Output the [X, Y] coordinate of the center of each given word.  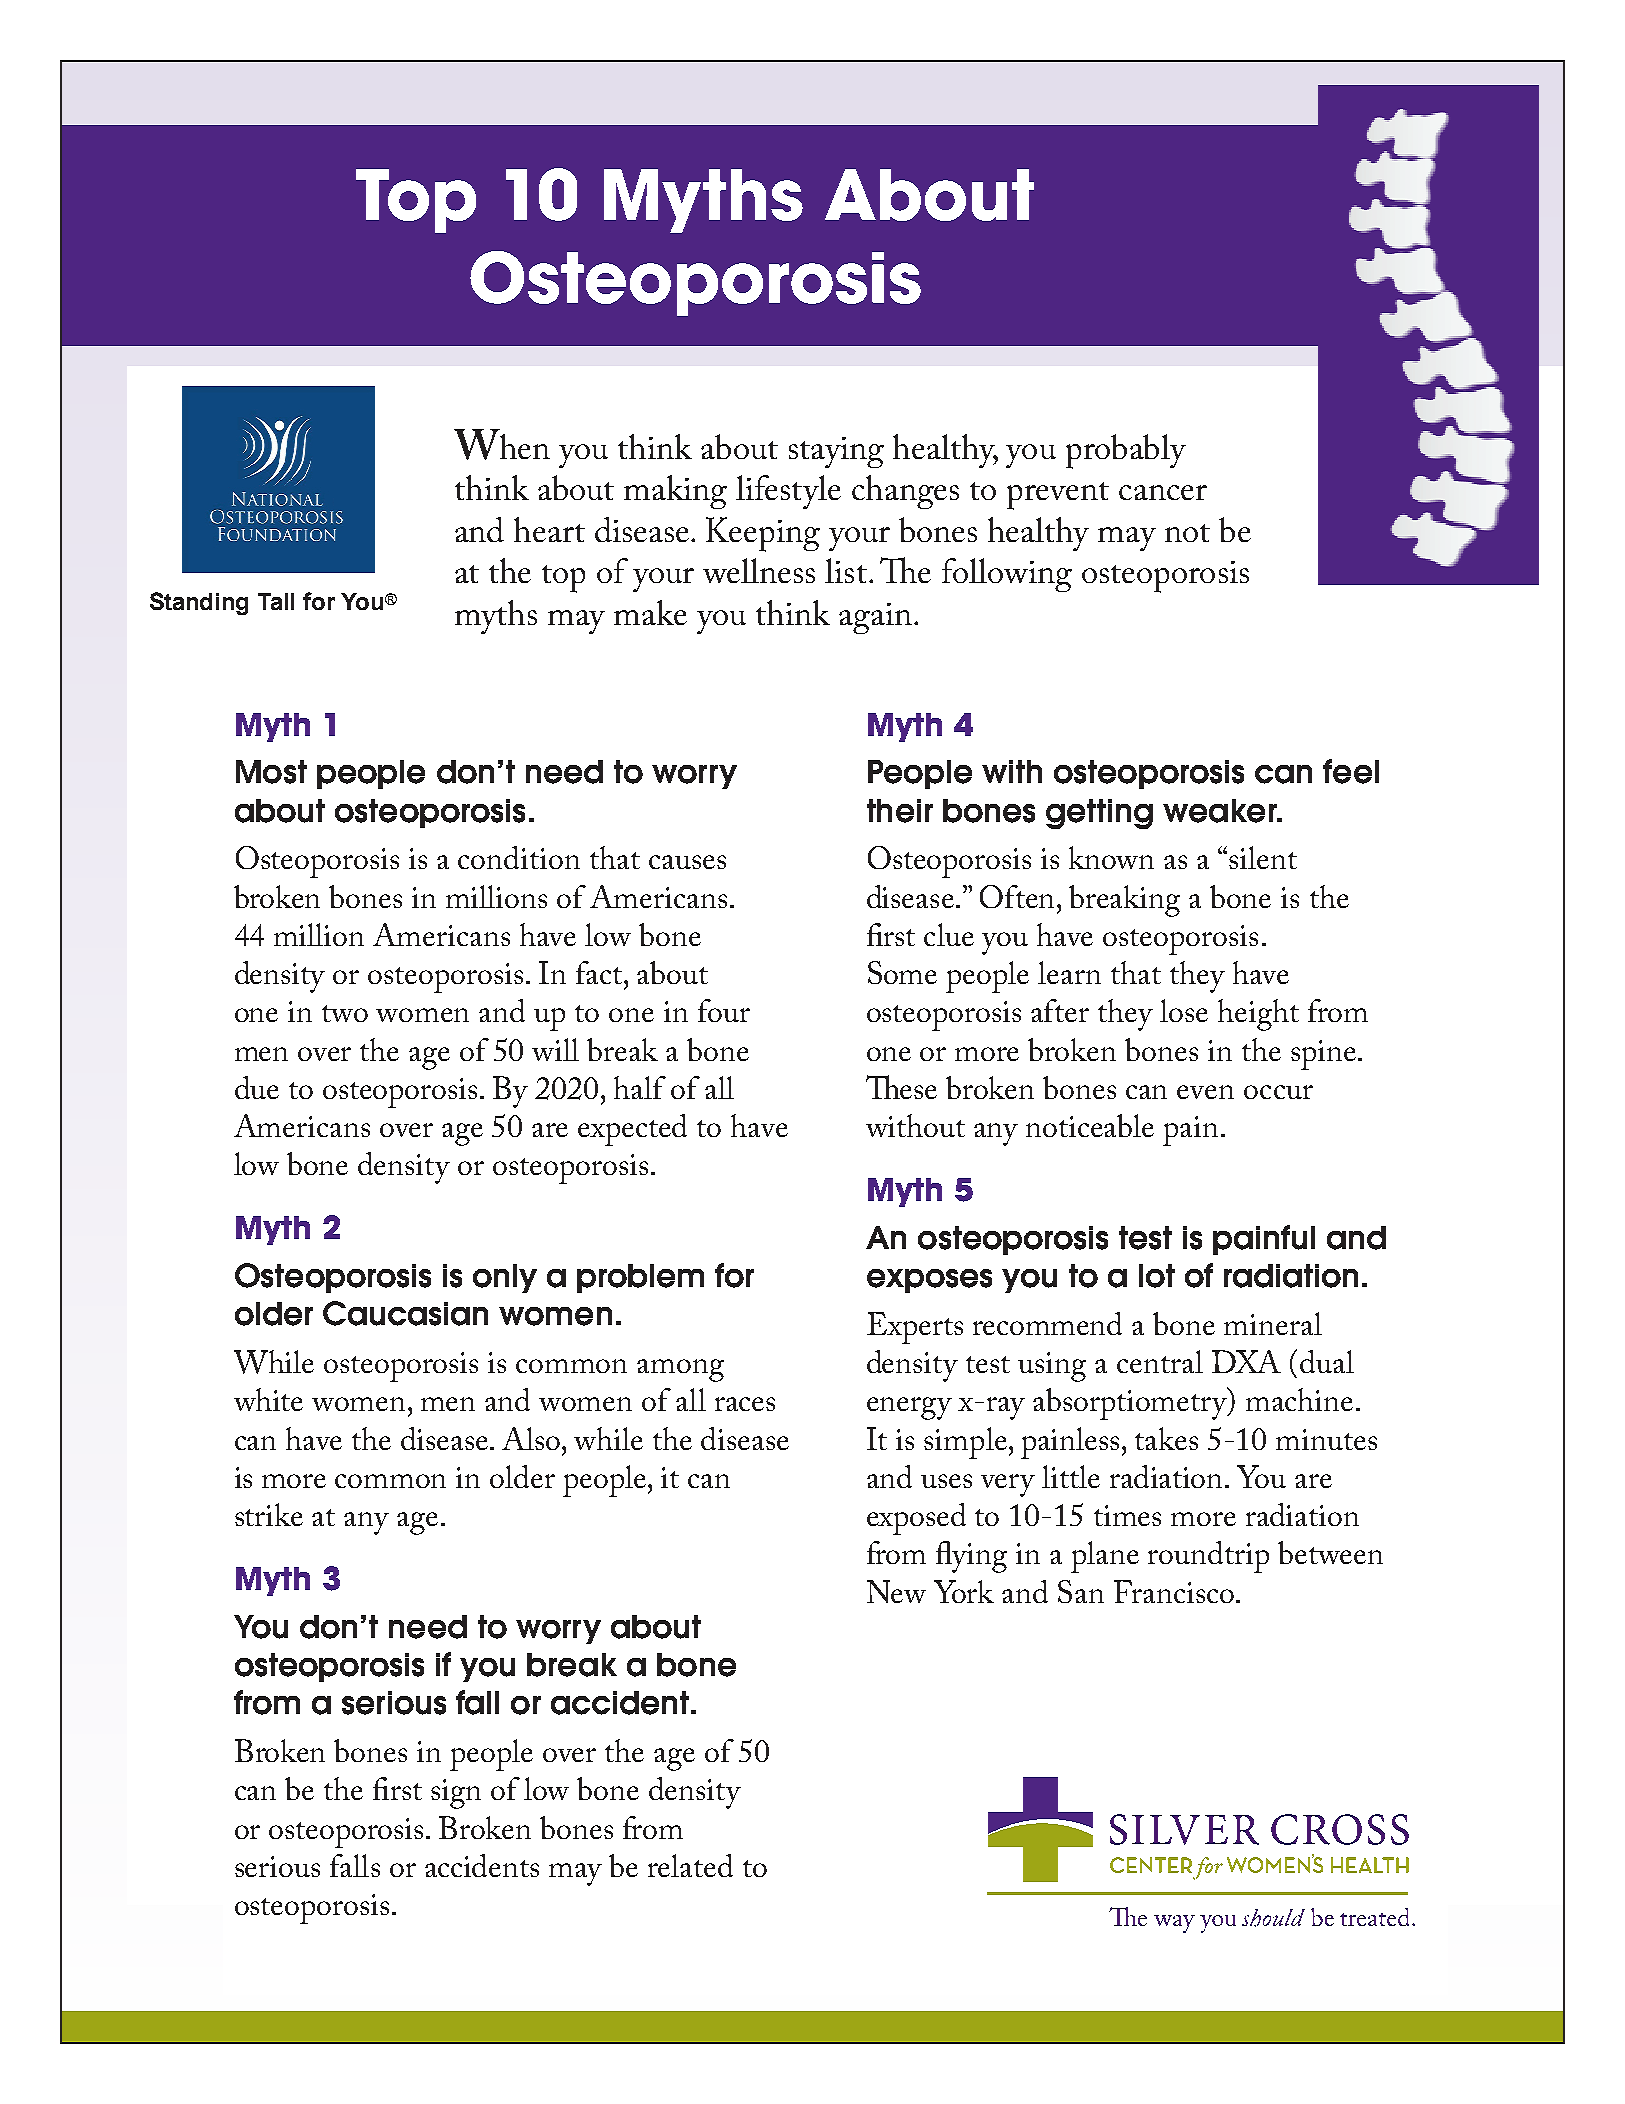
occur [1278, 1092]
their [900, 811]
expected [632, 1130]
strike [269, 1514]
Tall [276, 601]
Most [271, 772]
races [745, 1404]
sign [456, 1794]
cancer [1163, 492]
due [257, 1087]
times [1127, 1515]
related [690, 1865]
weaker [1221, 811]
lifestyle [788, 492]
